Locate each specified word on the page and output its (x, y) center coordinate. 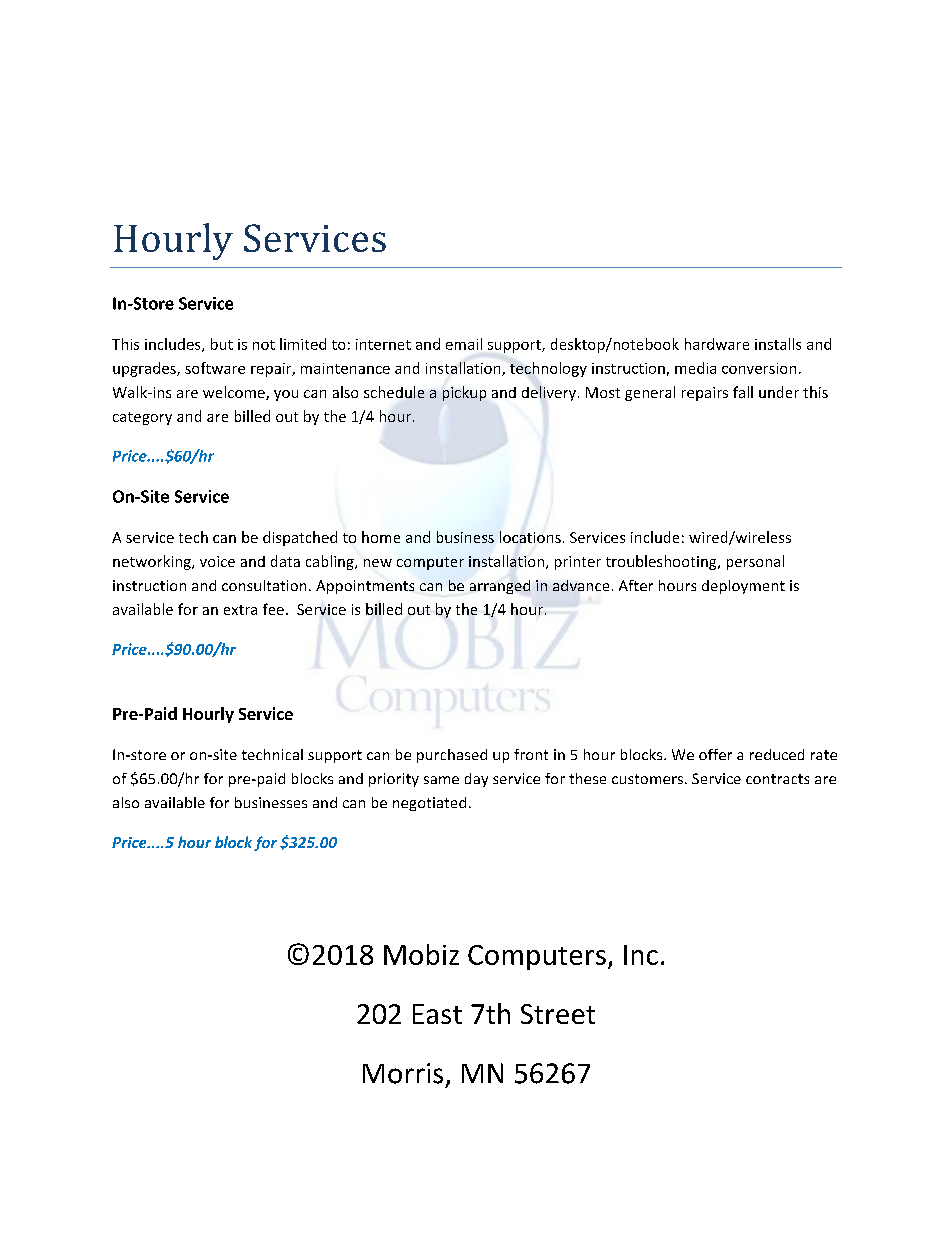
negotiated (429, 804)
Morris (403, 1073)
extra (240, 610)
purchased (452, 756)
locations (530, 537)
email (464, 344)
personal (755, 562)
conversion (759, 368)
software (215, 368)
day (476, 780)
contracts (777, 779)
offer (715, 754)
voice (217, 561)
